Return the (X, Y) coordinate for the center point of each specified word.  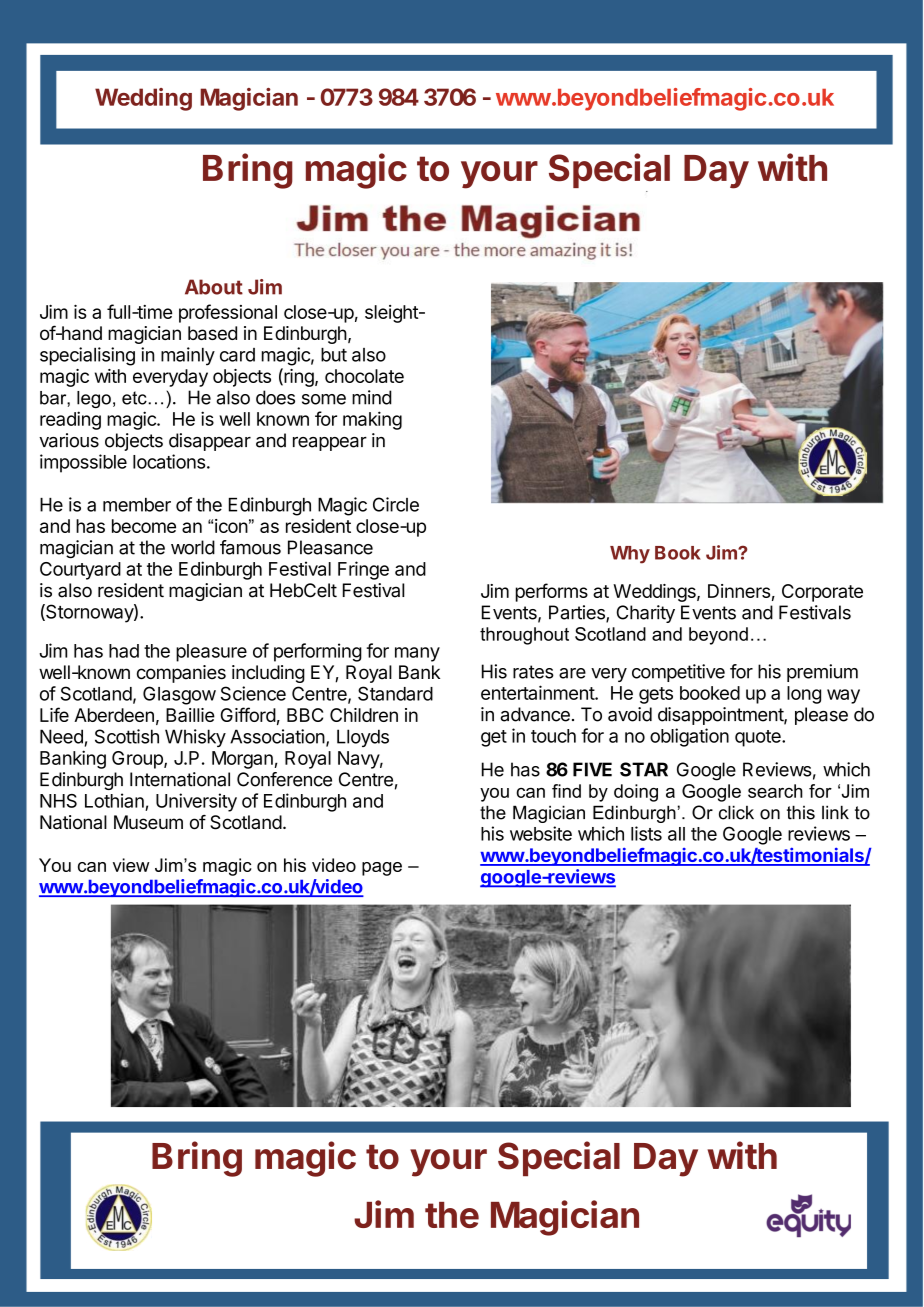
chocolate (364, 376)
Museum (148, 822)
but (334, 355)
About (214, 287)
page (382, 869)
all (676, 834)
